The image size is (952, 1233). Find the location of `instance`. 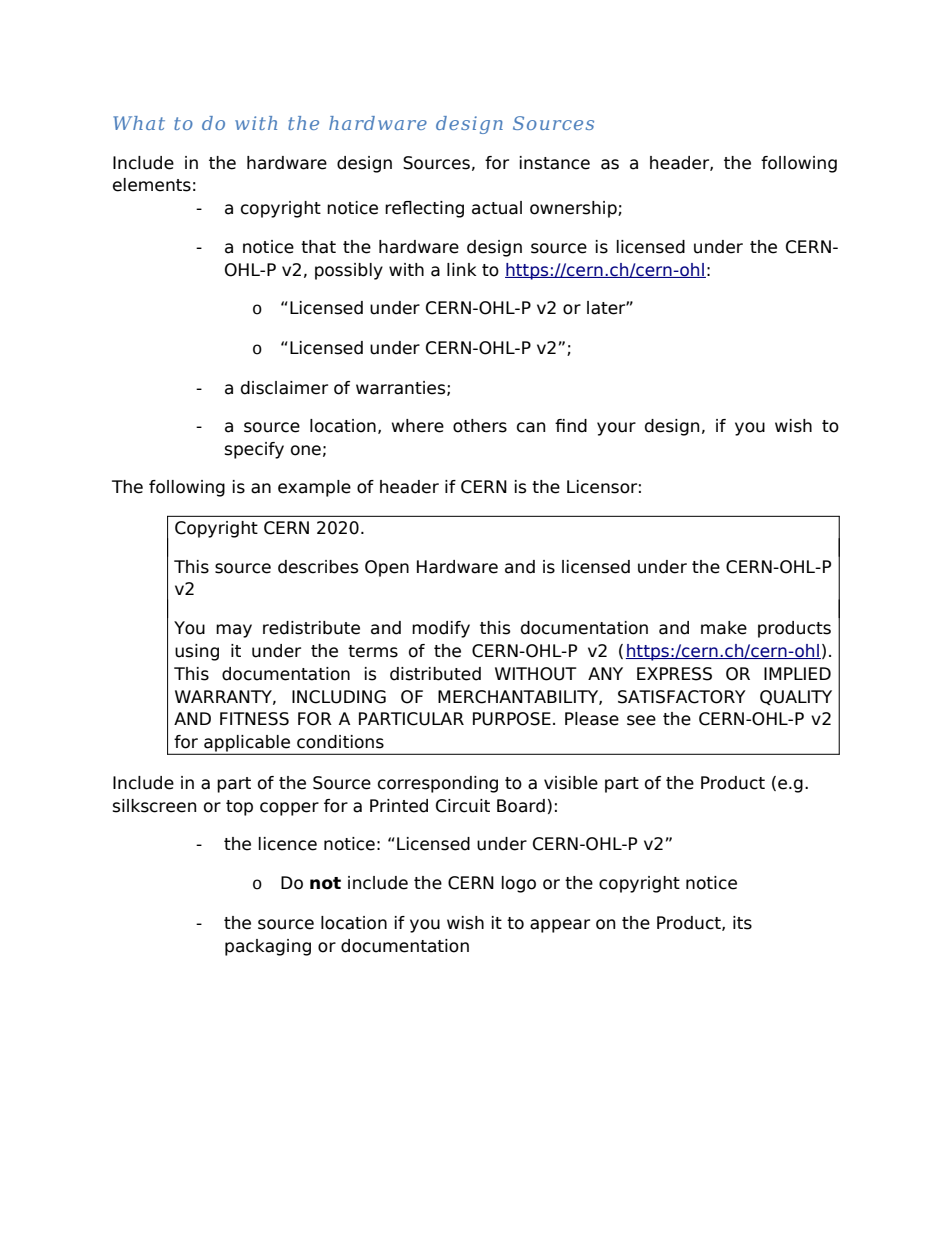

instance is located at coordinates (555, 163).
